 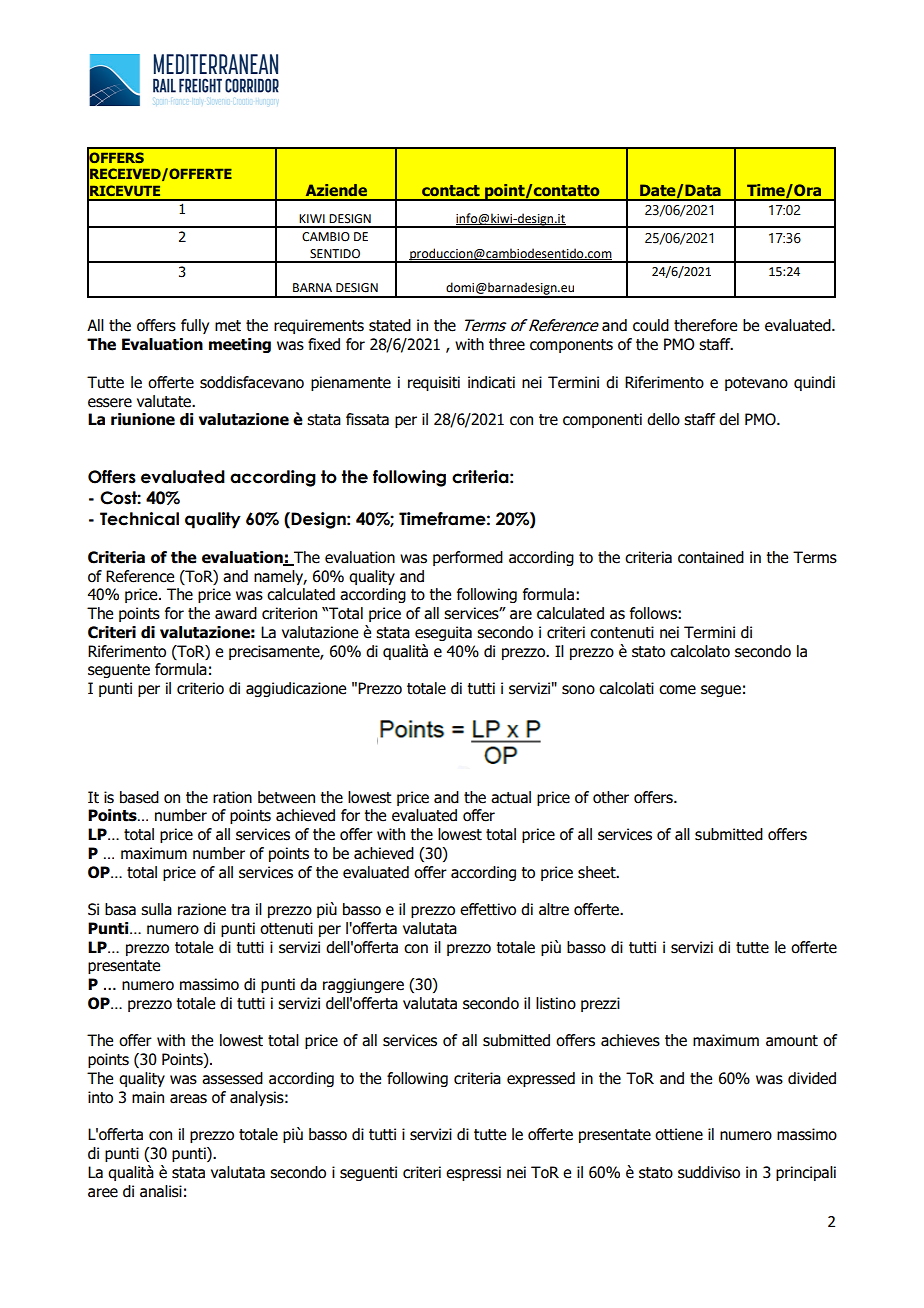 I want to click on areas, so click(x=188, y=1099).
